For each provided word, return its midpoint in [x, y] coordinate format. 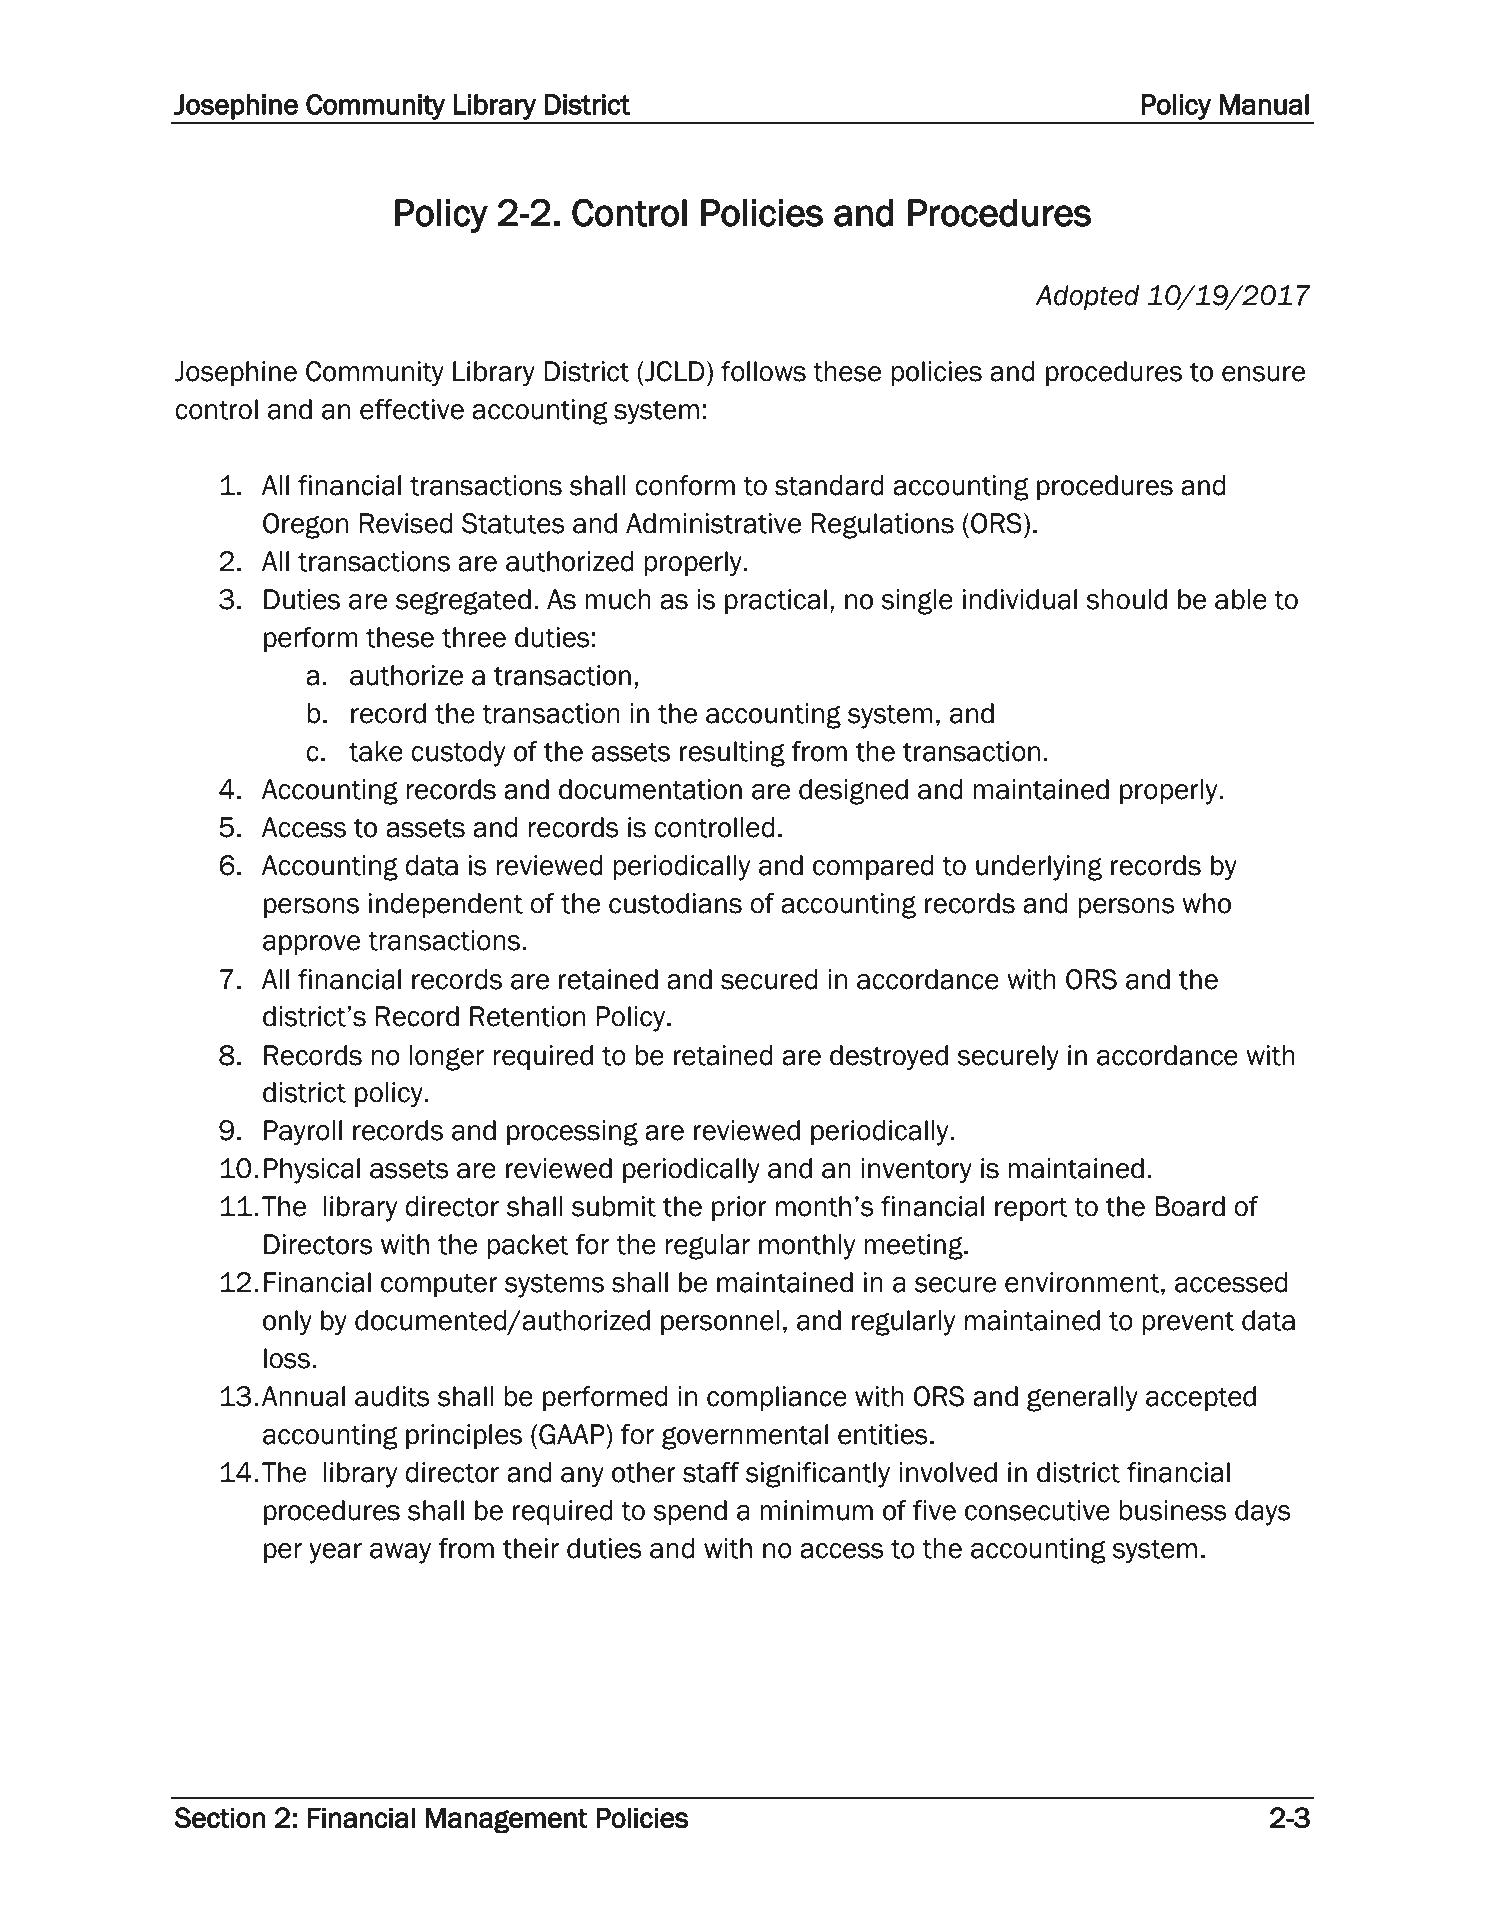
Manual [1264, 104]
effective [412, 409]
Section [219, 1818]
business [1173, 1510]
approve [311, 945]
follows [763, 371]
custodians [675, 903]
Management [507, 1820]
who [1206, 903]
